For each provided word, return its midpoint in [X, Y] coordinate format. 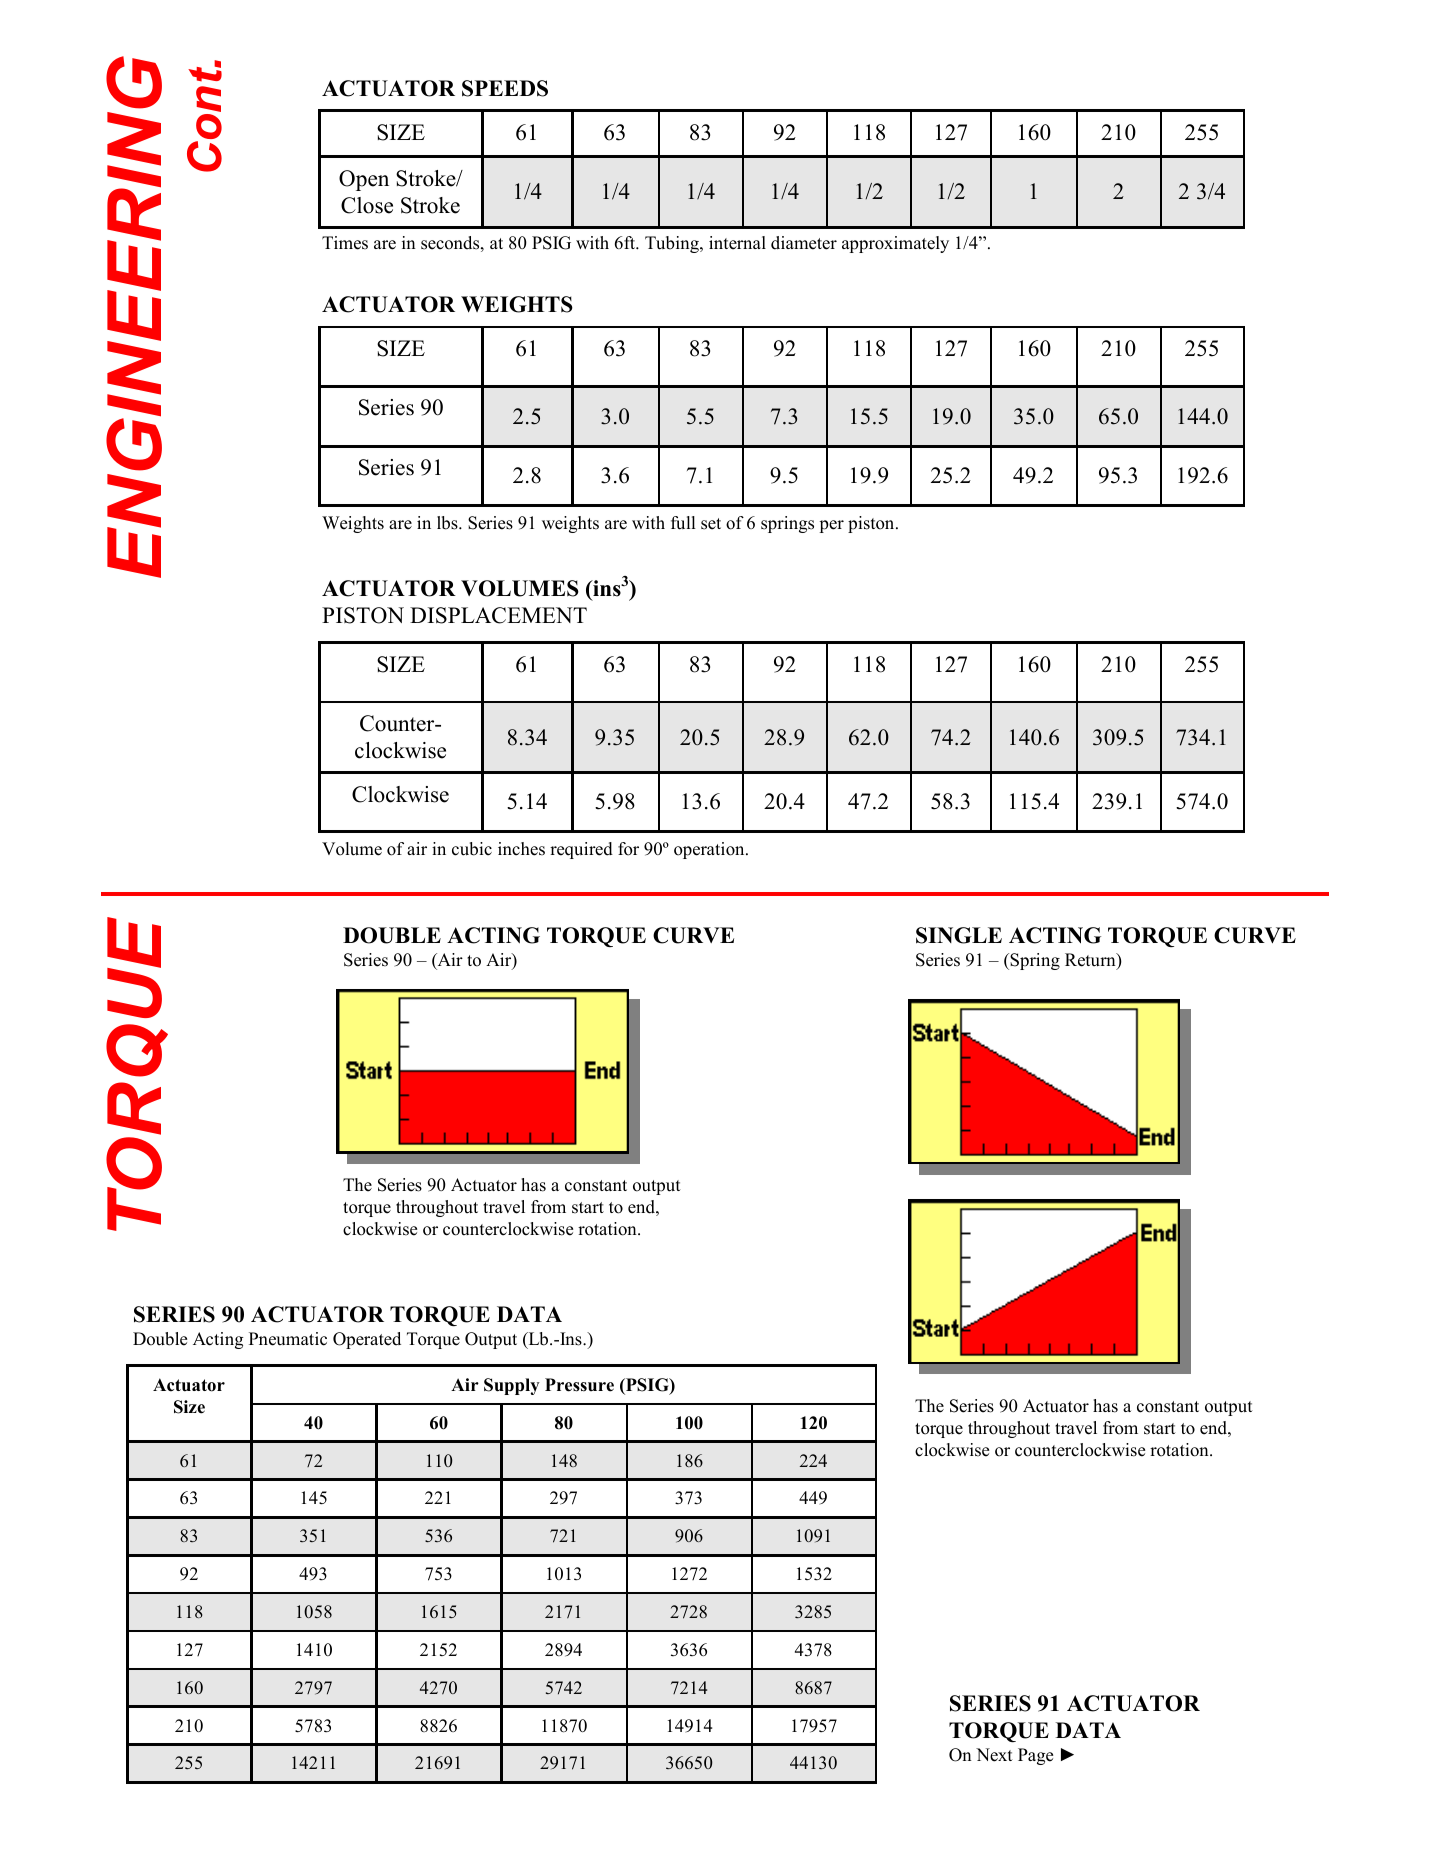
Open [364, 180]
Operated [367, 1340]
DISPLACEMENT [498, 615]
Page [1035, 1756]
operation [710, 850]
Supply [512, 1386]
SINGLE [959, 935]
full [683, 523]
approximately [895, 244]
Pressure [579, 1385]
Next [994, 1755]
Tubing [673, 244]
